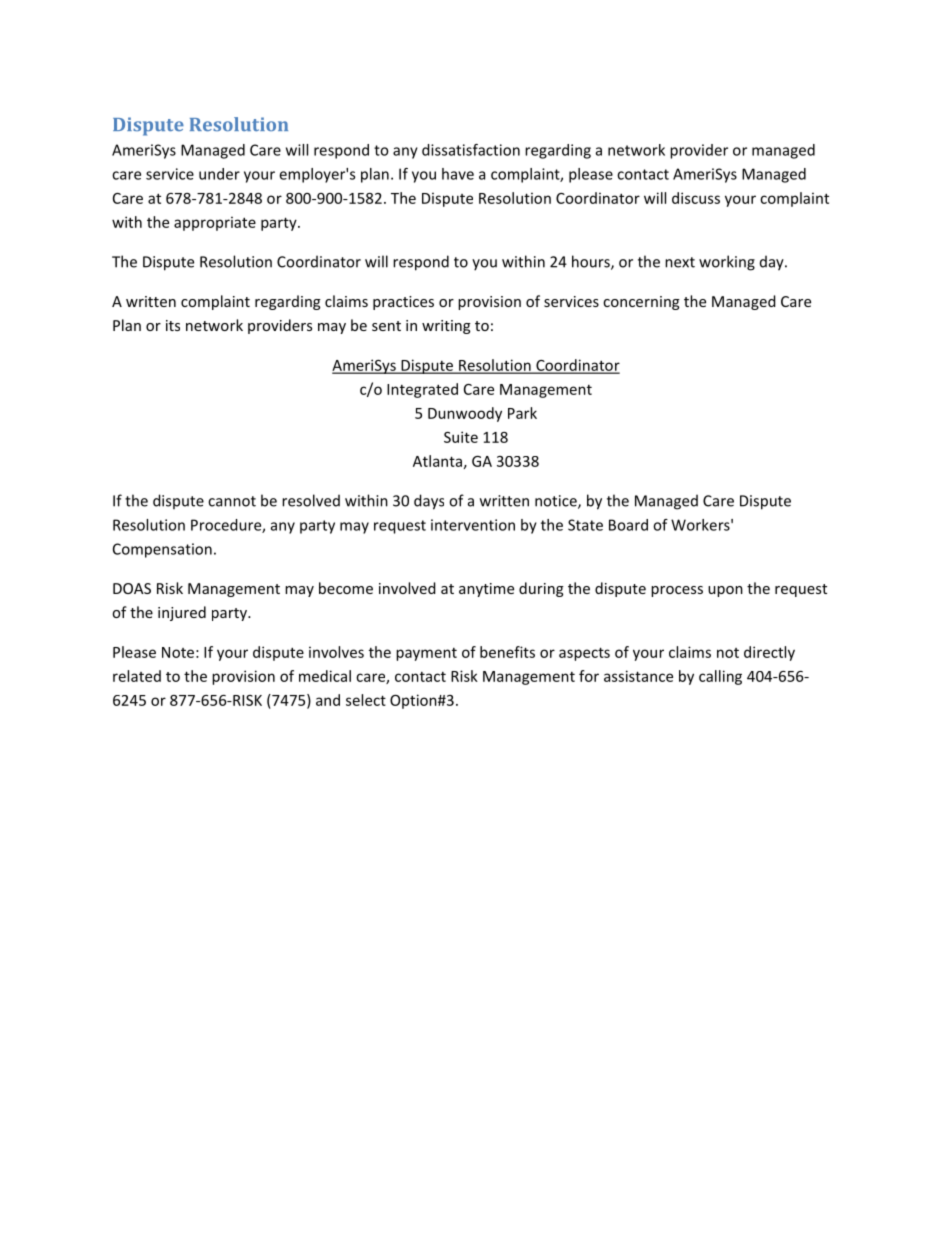 The image size is (952, 1233). Describe the element at coordinates (137, 676) in the page. I see `related` at that location.
